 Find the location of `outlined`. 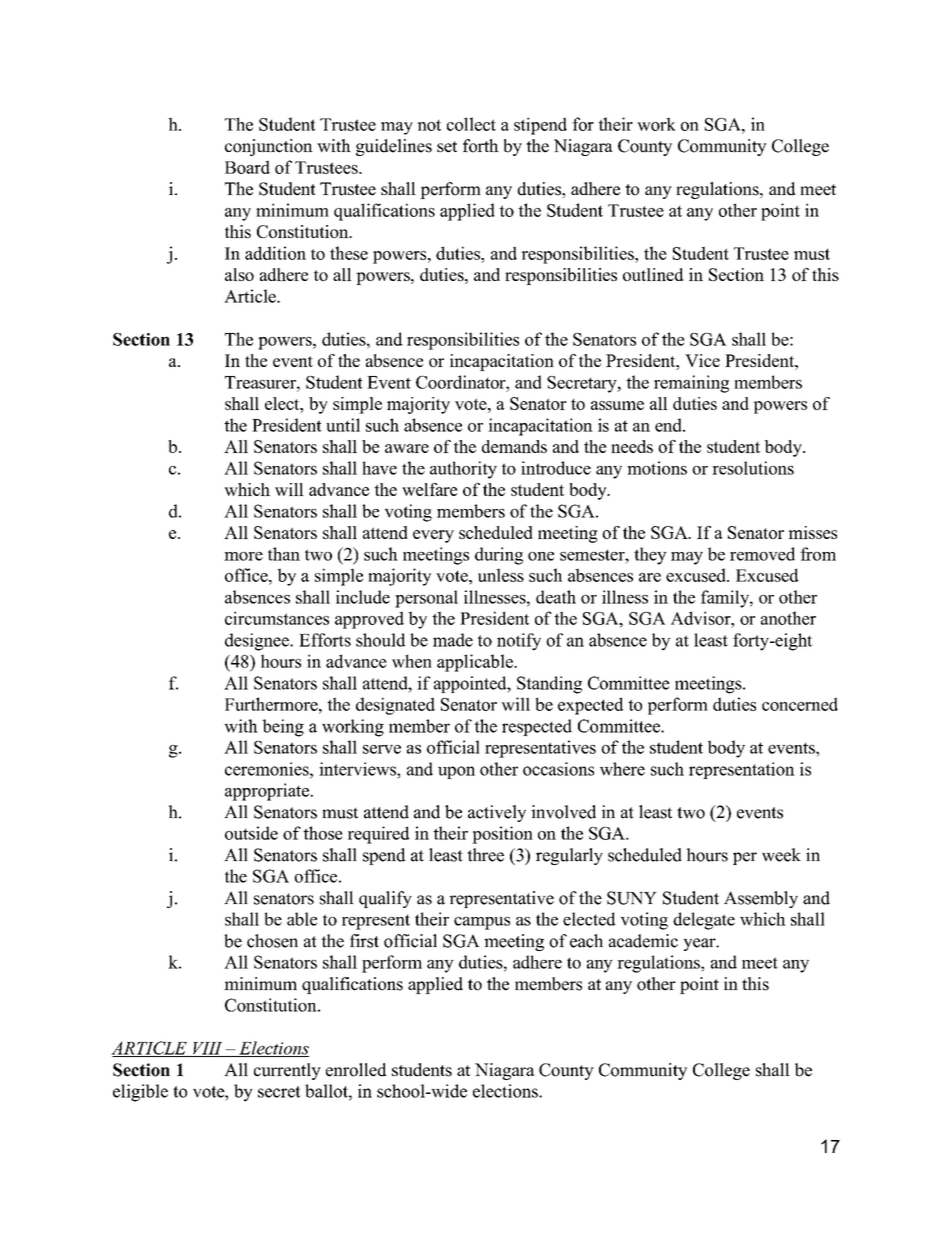

outlined is located at coordinates (653, 274).
